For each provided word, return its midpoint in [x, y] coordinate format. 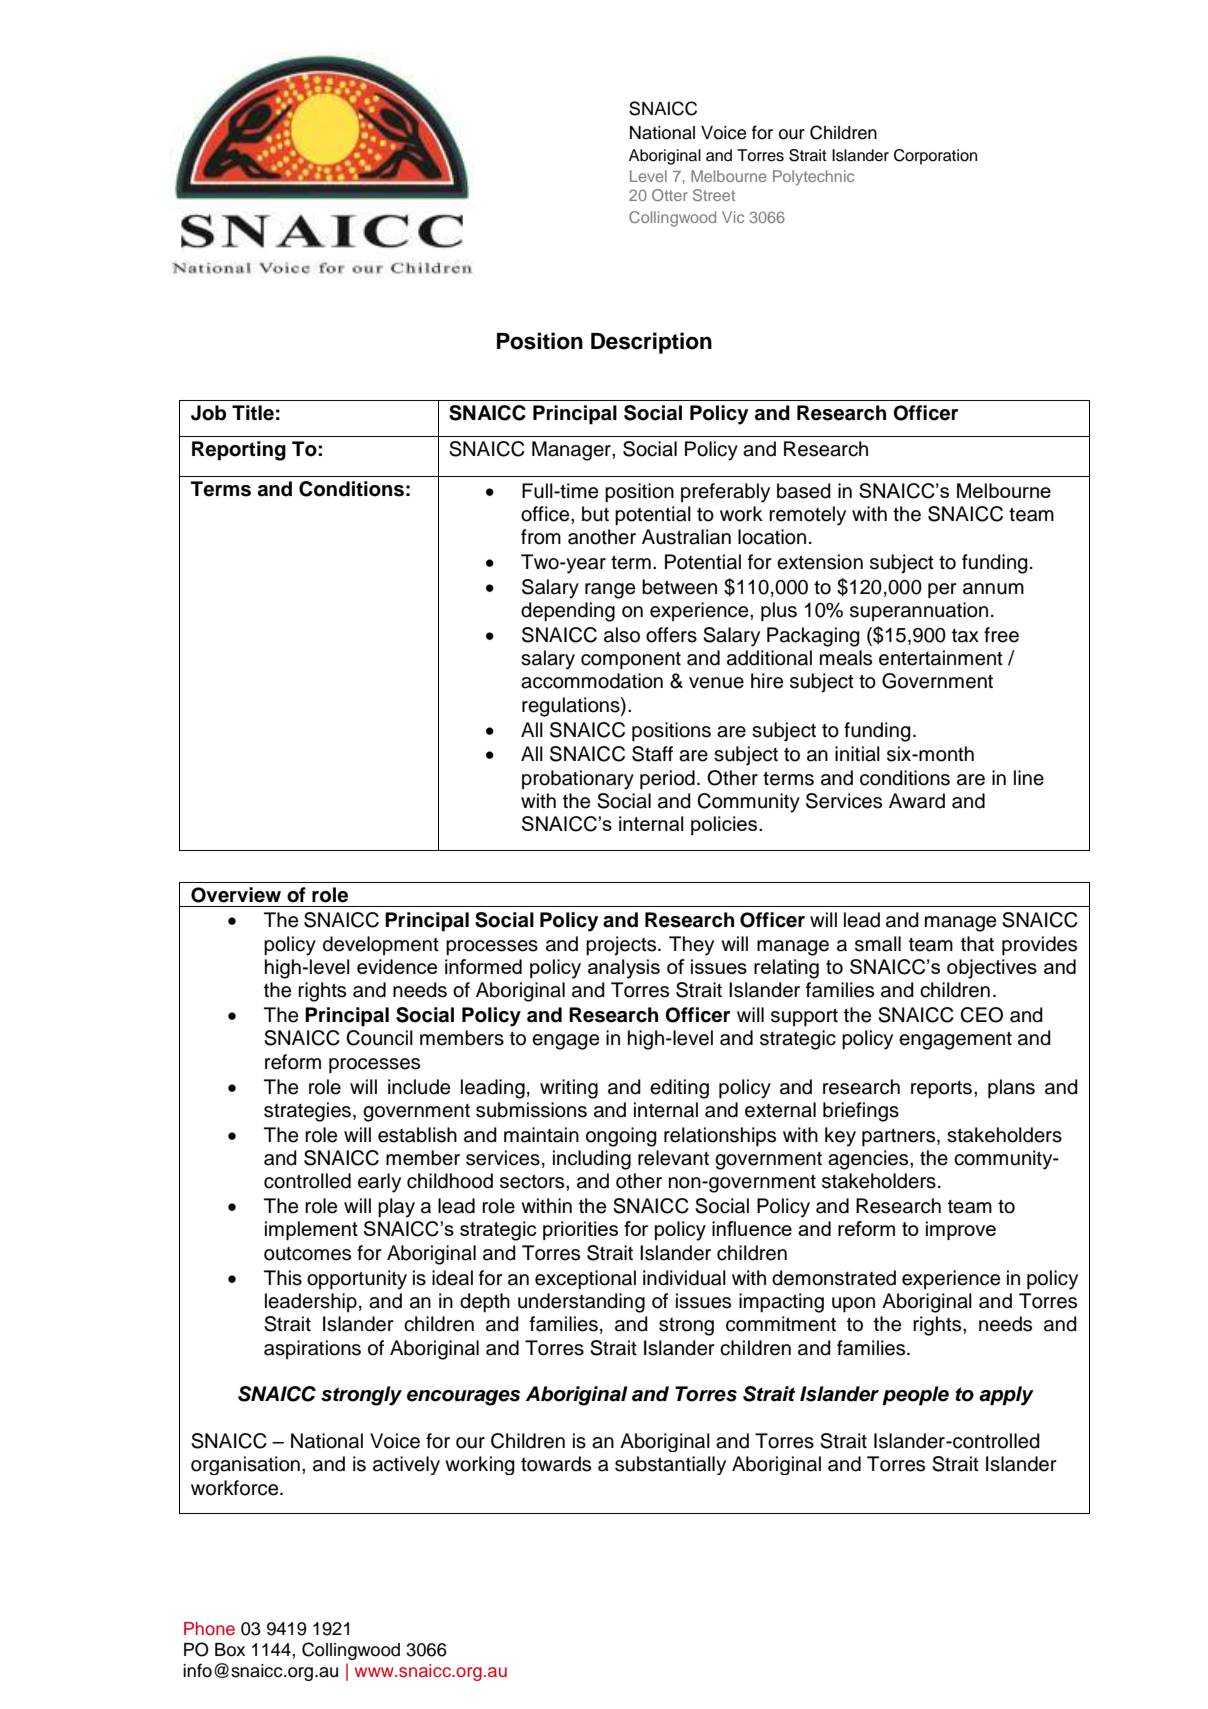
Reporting [239, 451]
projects [622, 946]
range [610, 591]
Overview [236, 895]
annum [993, 589]
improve [961, 1230]
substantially [670, 1465]
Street [714, 195]
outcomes [307, 1254]
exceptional [585, 1280]
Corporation [935, 157]
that [977, 944]
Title [253, 413]
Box [230, 1650]
